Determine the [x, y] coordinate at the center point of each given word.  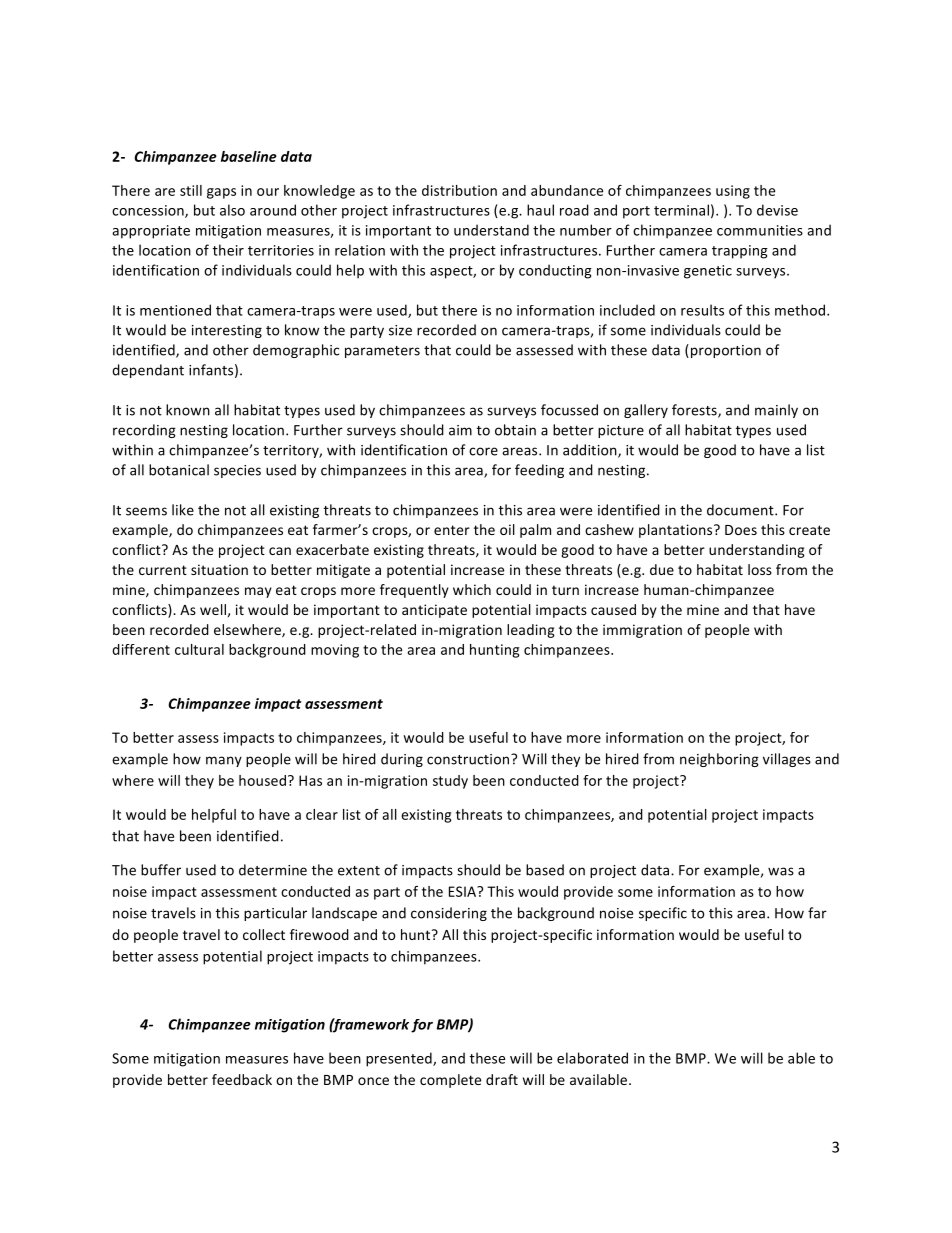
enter [452, 530]
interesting [227, 331]
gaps [221, 193]
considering [449, 914]
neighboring [719, 760]
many [224, 761]
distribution [459, 190]
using [733, 192]
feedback [242, 1079]
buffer [161, 870]
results [702, 310]
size [400, 330]
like [183, 510]
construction [469, 759]
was [781, 871]
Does [741, 530]
